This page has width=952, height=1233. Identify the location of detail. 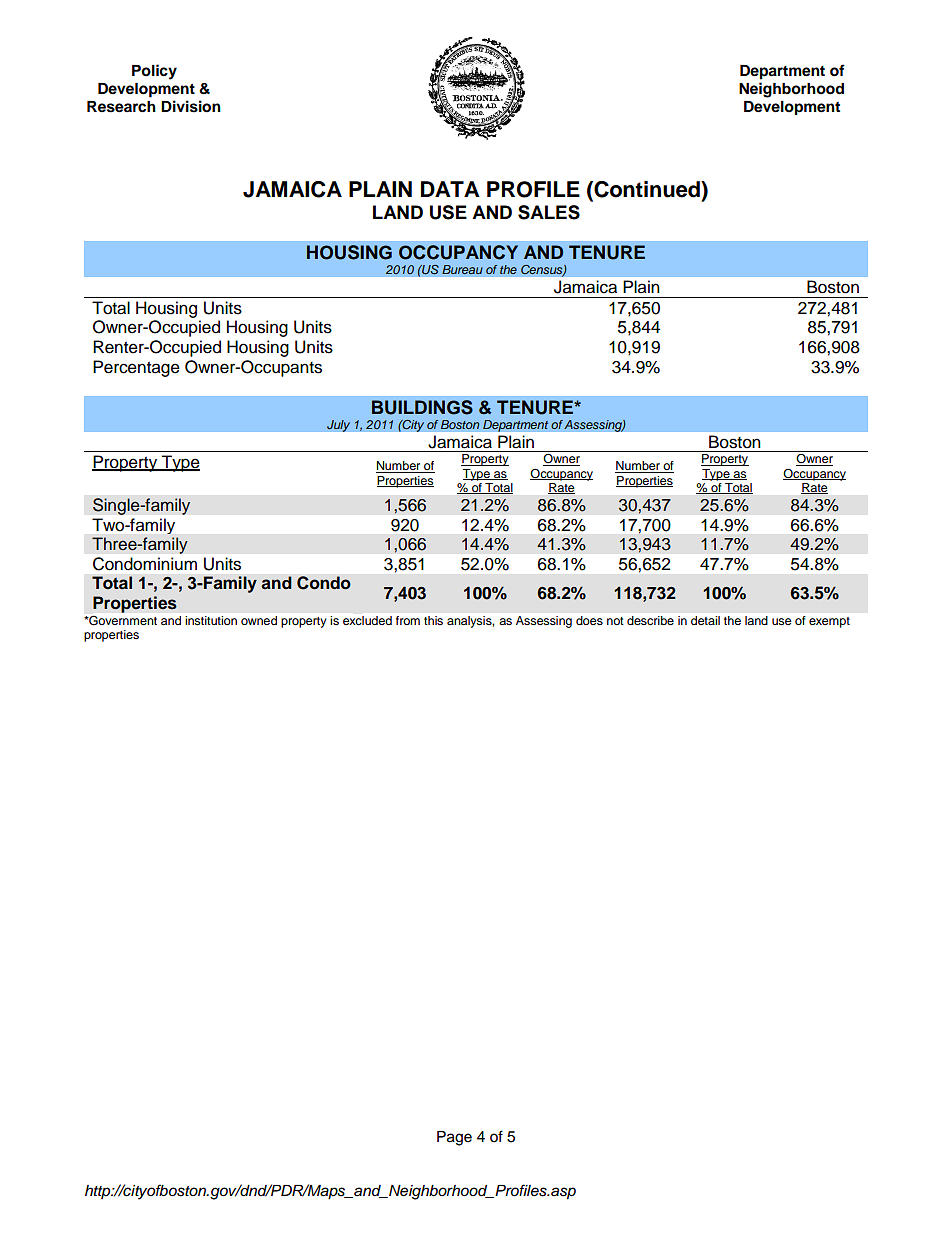
(705, 620).
